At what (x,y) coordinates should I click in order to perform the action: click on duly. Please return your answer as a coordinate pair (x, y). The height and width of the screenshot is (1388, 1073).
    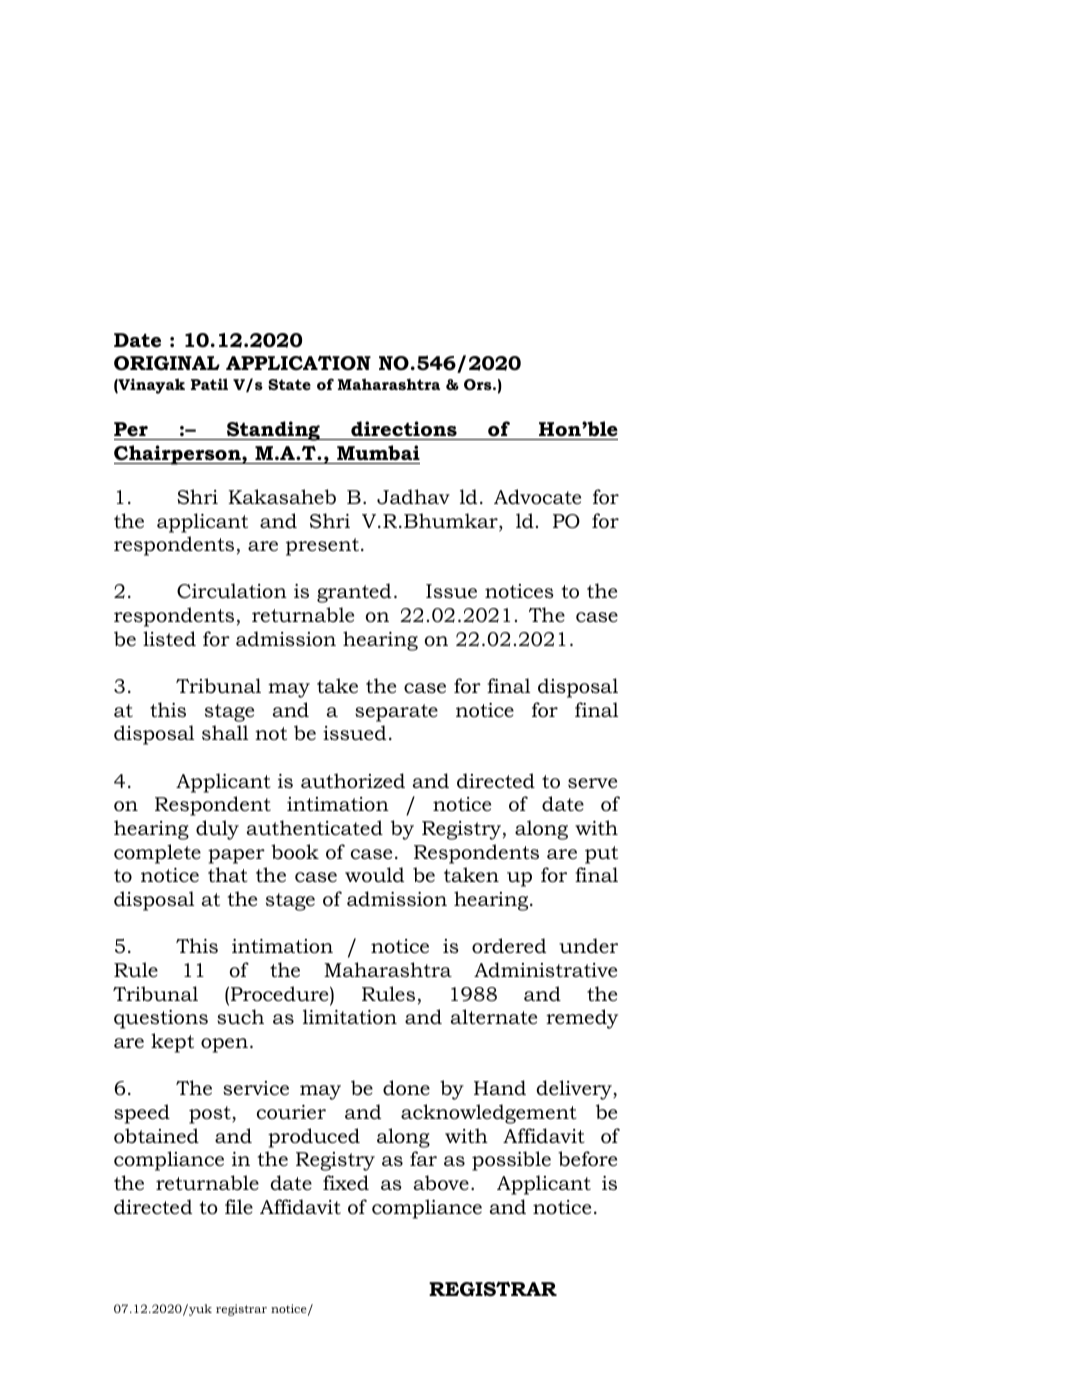
    Looking at the image, I should click on (217, 830).
